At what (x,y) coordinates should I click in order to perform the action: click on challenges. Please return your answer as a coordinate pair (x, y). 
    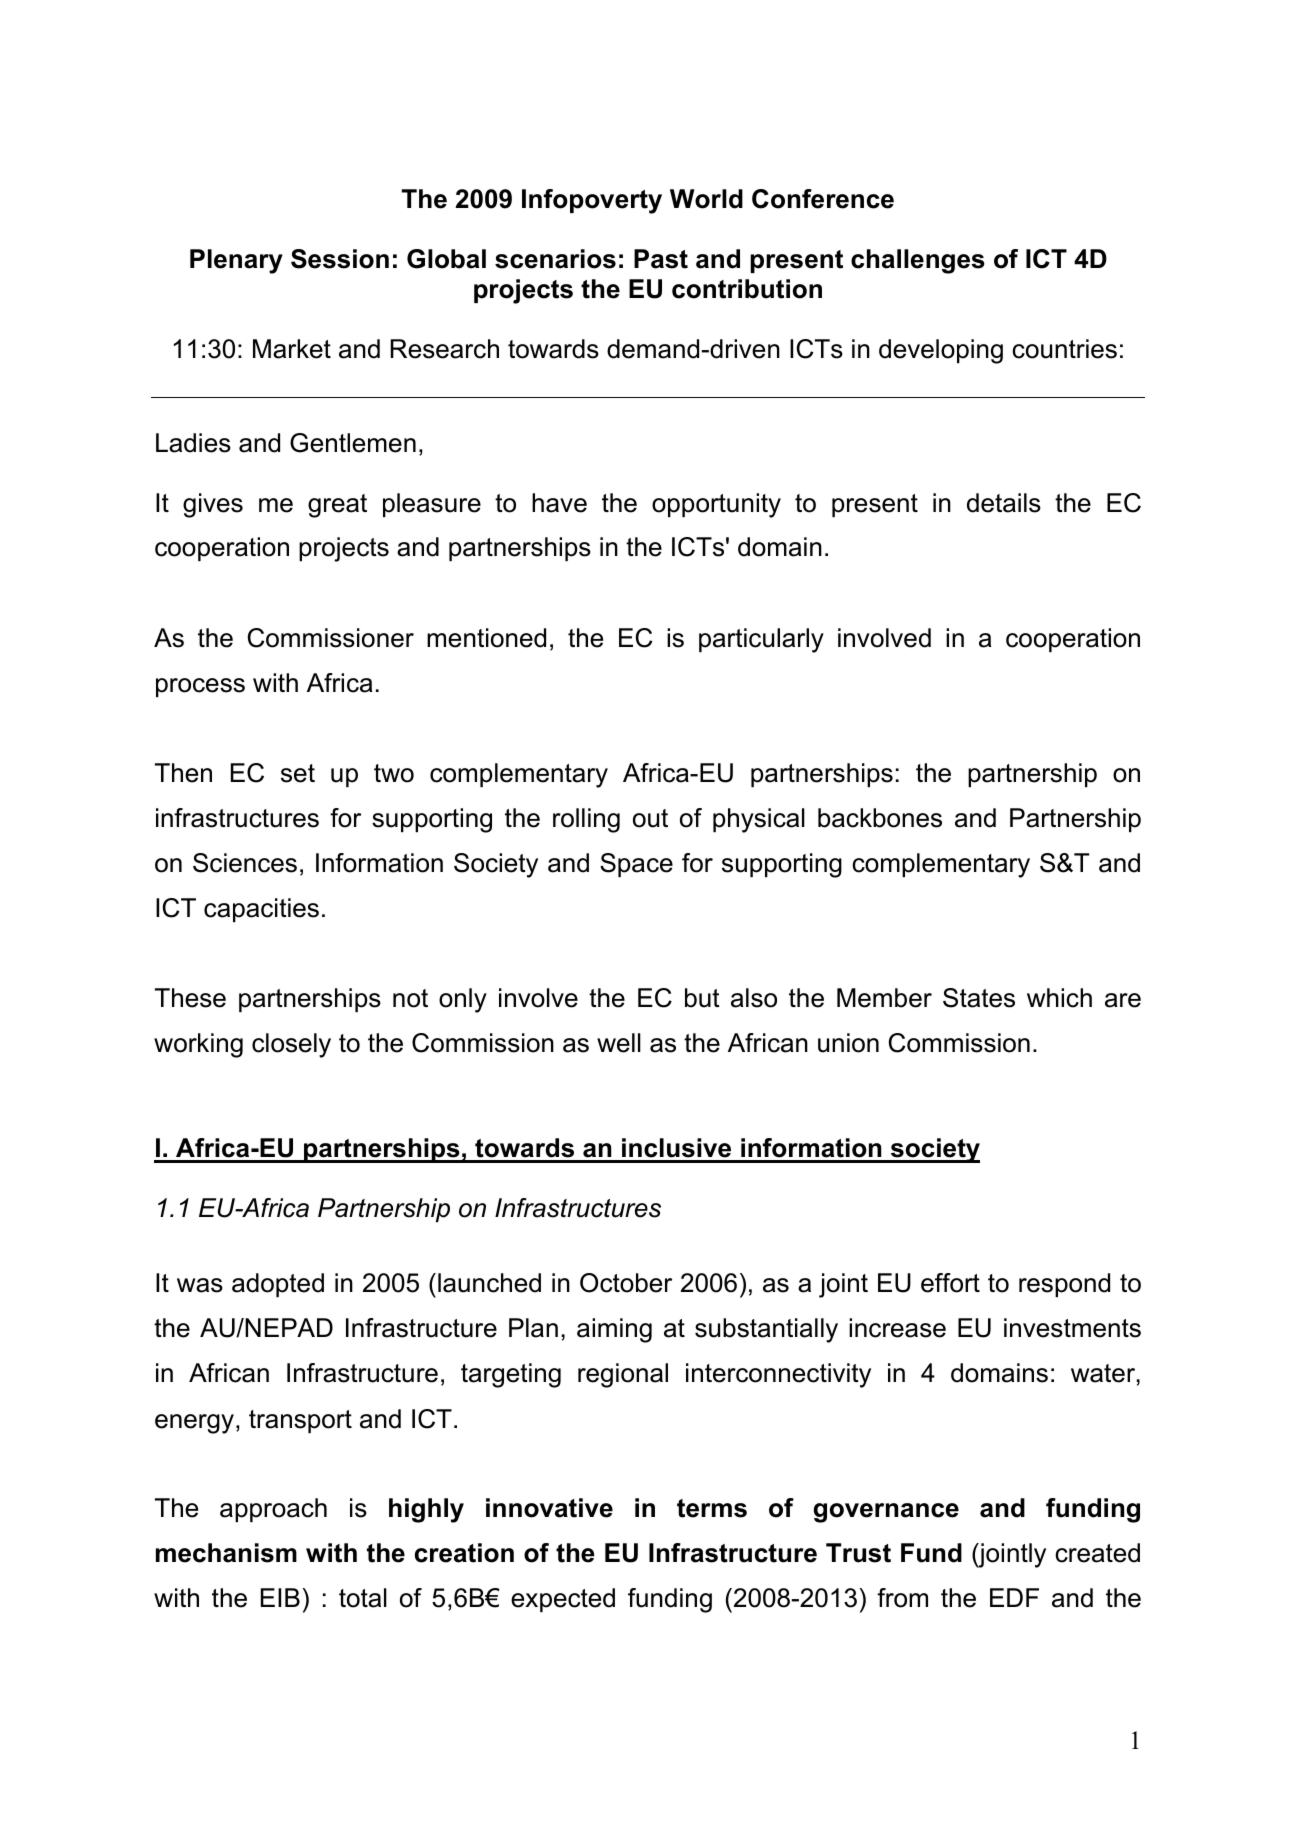
    Looking at the image, I should click on (918, 261).
